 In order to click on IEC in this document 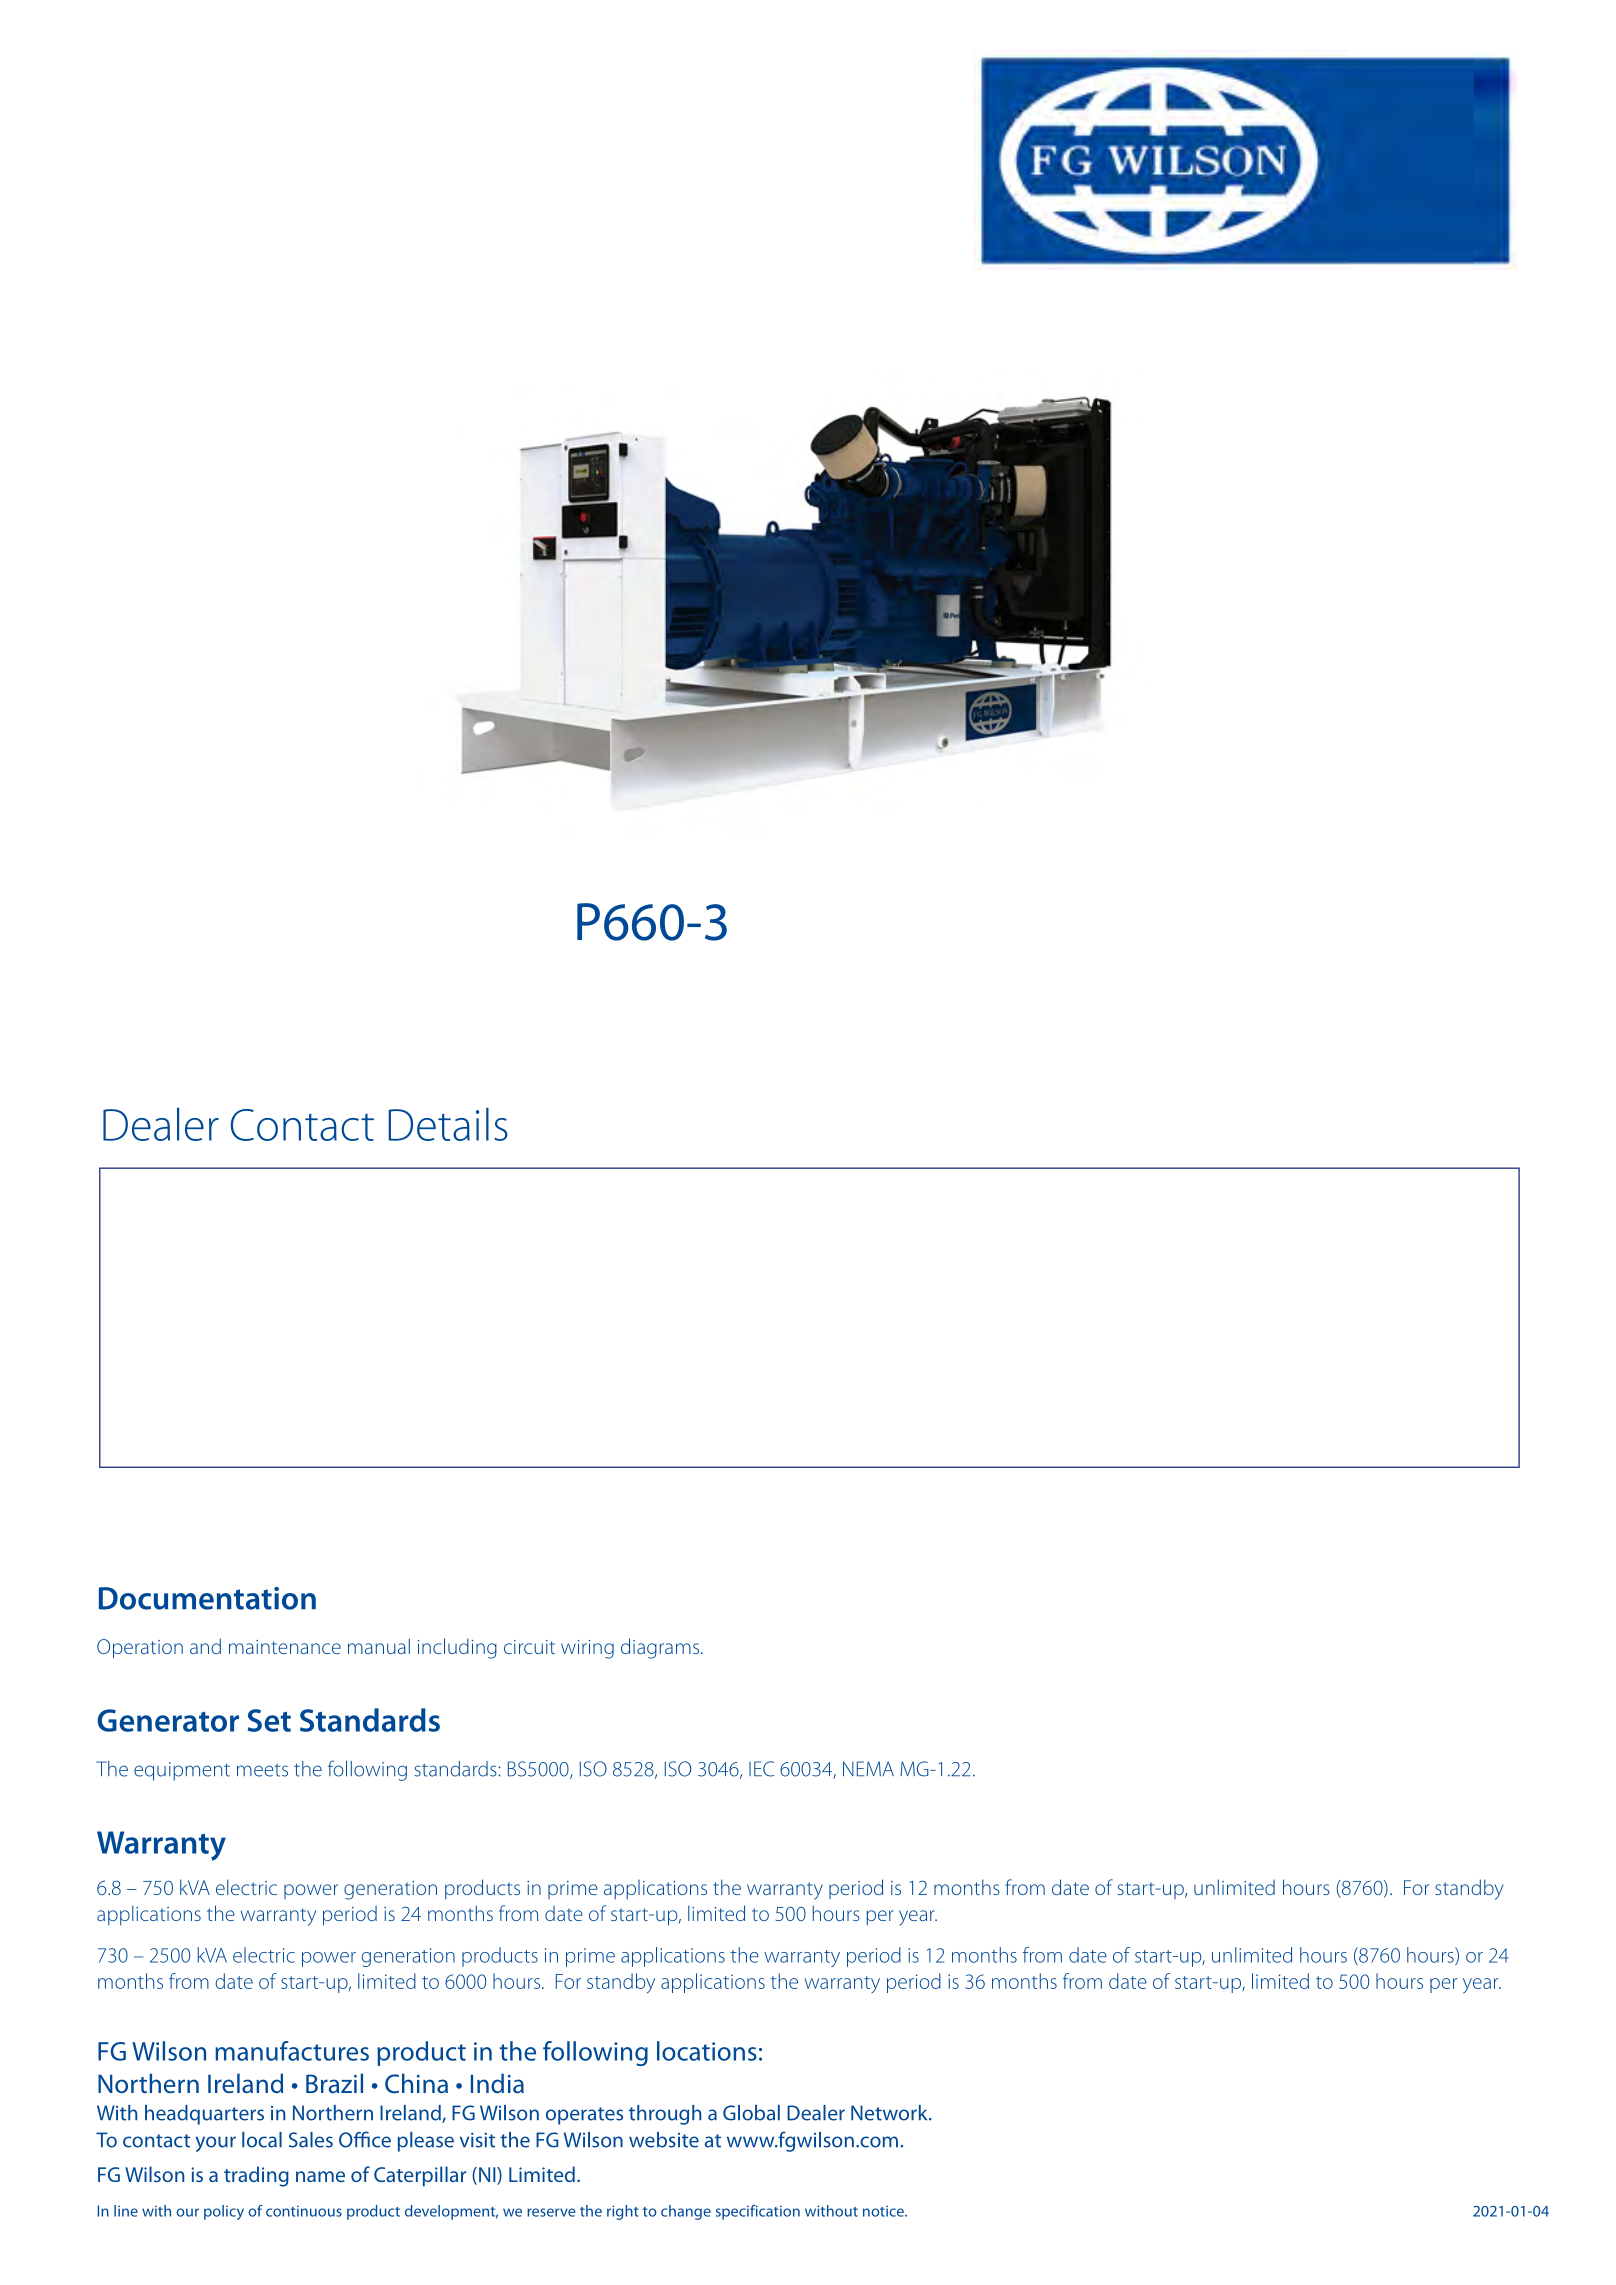, I will do `click(761, 1769)`.
